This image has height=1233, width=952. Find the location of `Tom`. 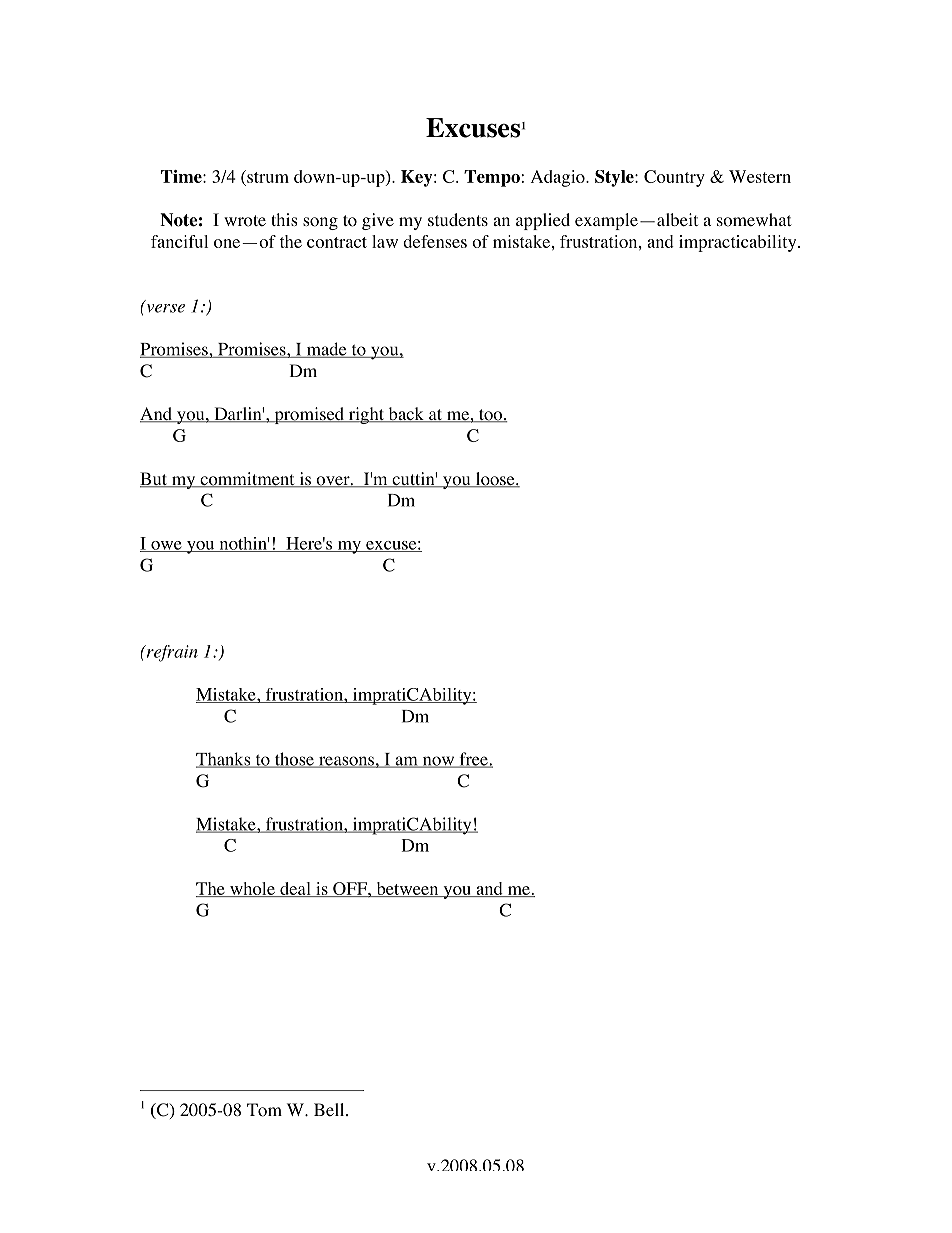

Tom is located at coordinates (264, 1110).
